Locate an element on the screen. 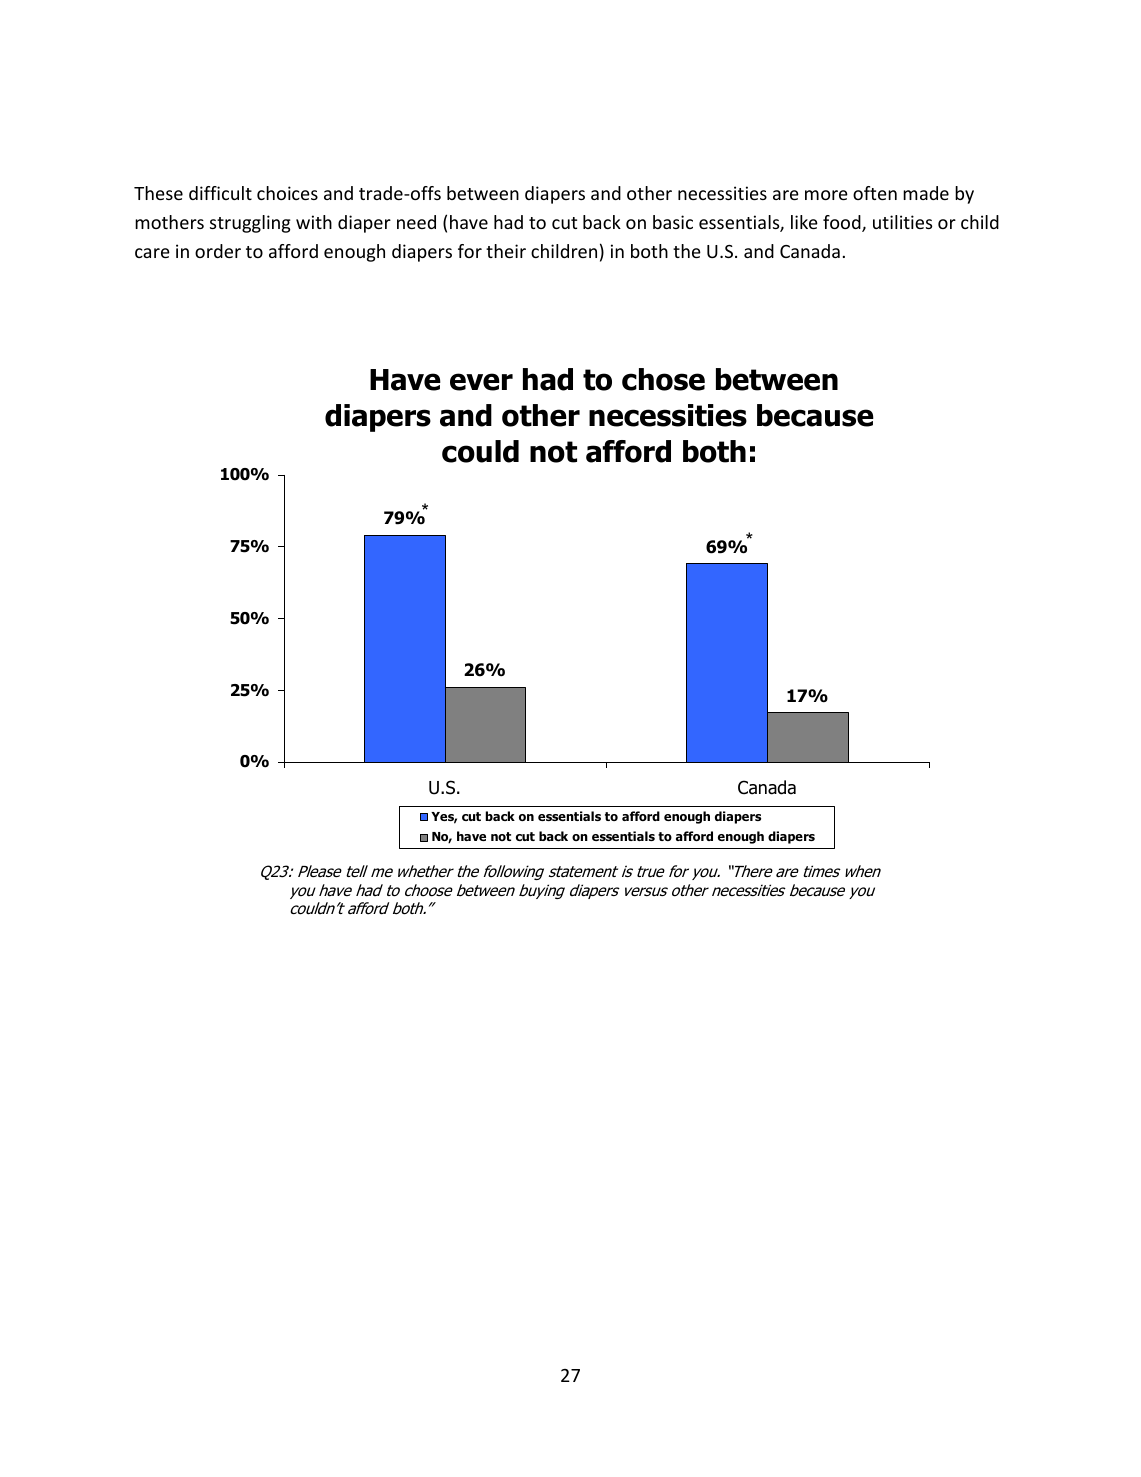  their is located at coordinates (506, 251).
